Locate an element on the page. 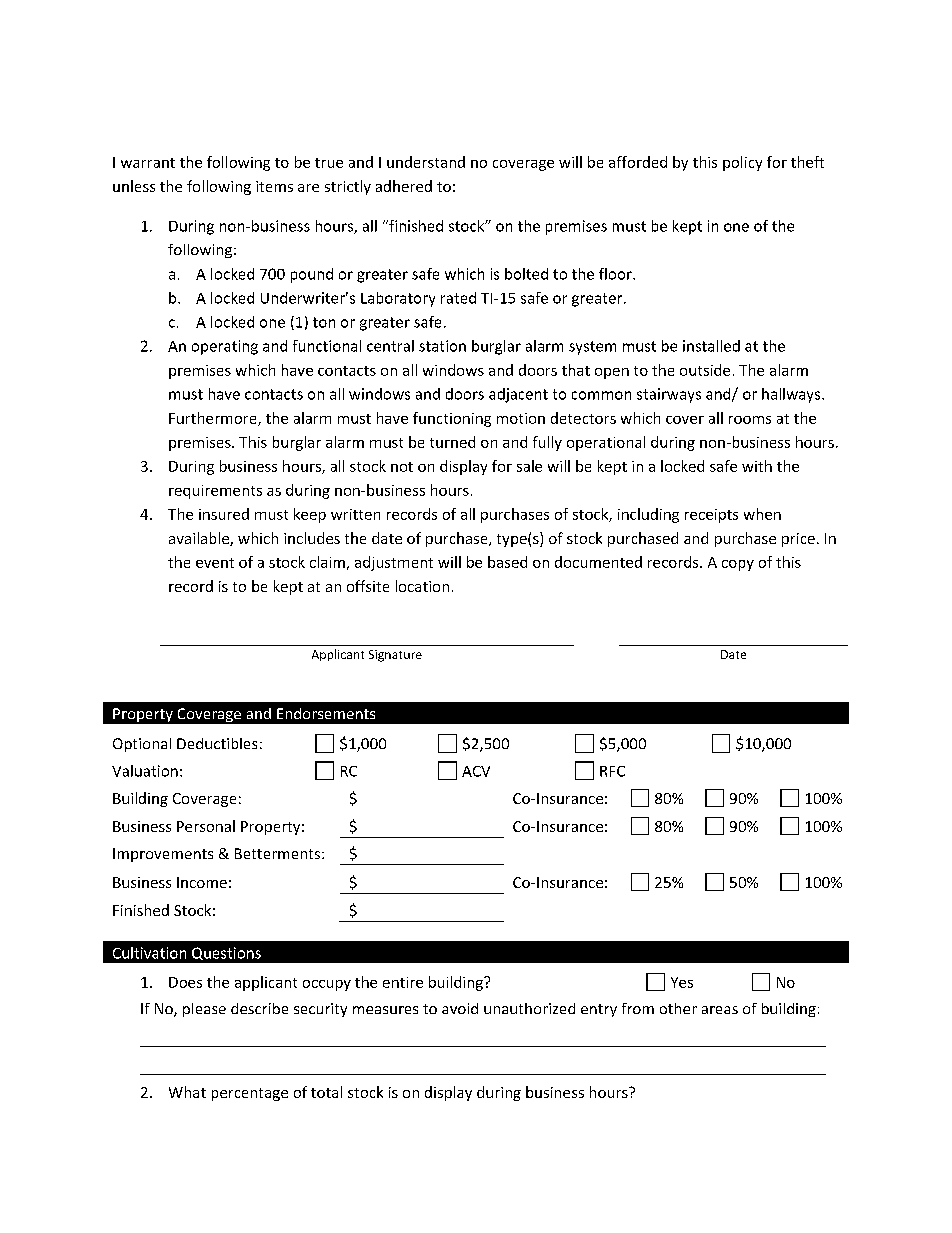  location is located at coordinates (422, 586).
